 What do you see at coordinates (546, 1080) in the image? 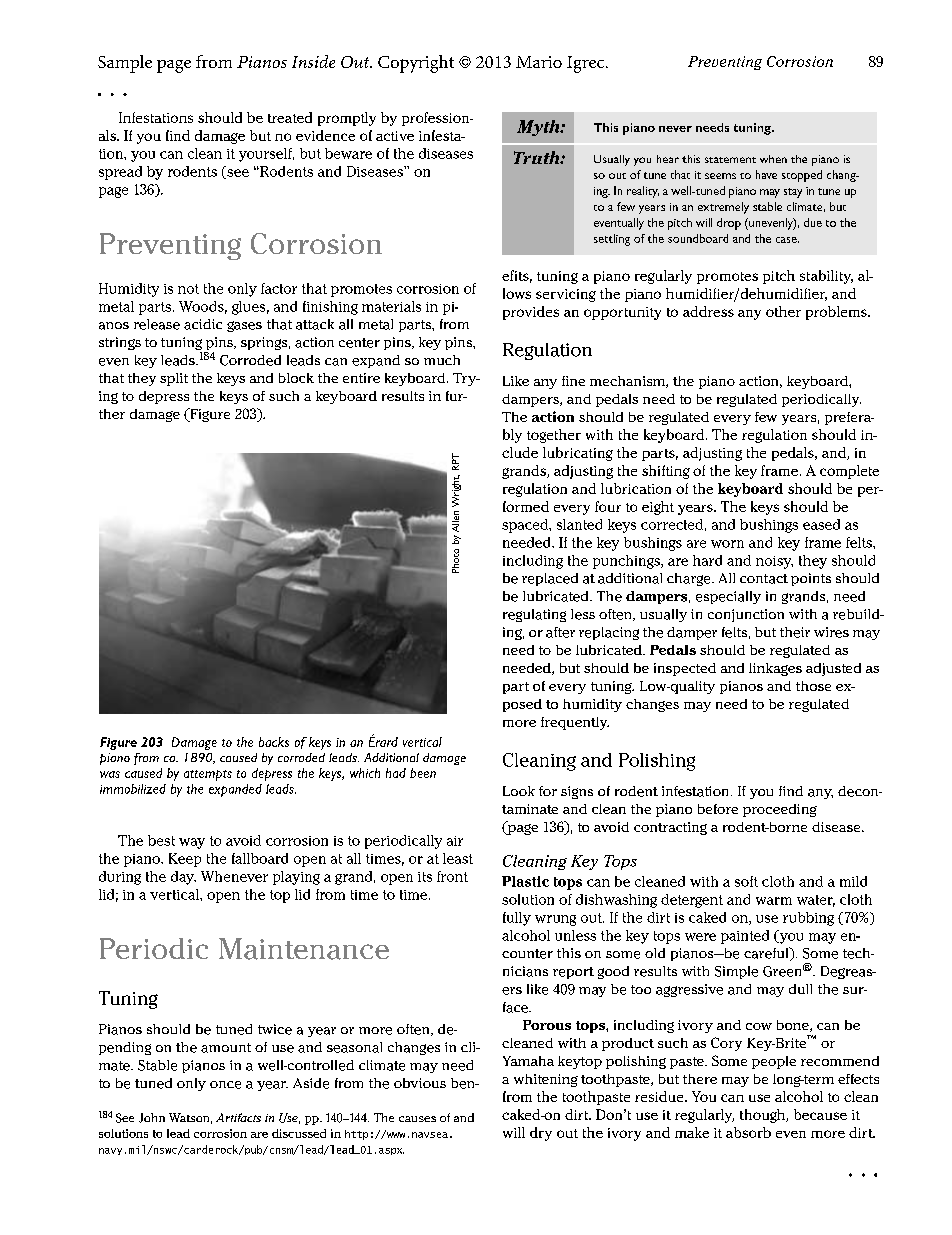
I see `whitening` at bounding box center [546, 1080].
